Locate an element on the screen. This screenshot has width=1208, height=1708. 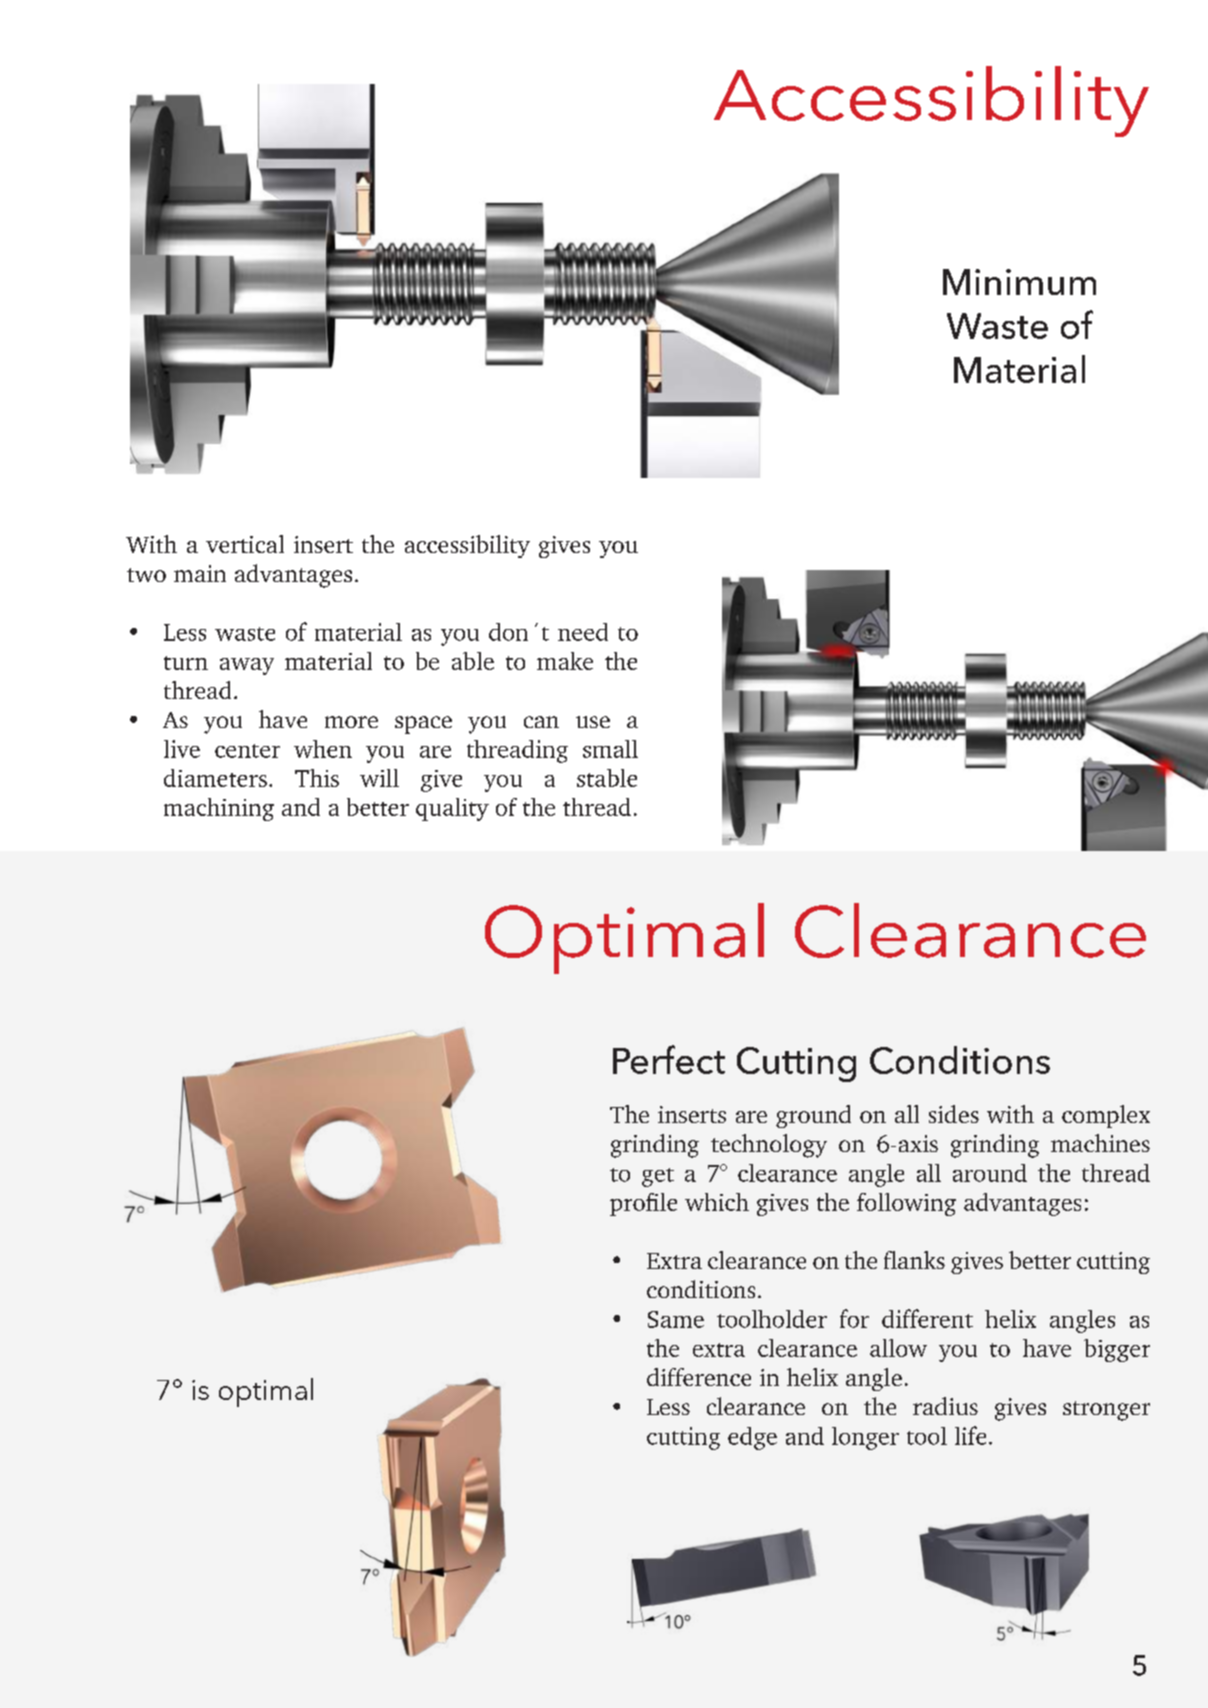
Same is located at coordinates (676, 1319).
